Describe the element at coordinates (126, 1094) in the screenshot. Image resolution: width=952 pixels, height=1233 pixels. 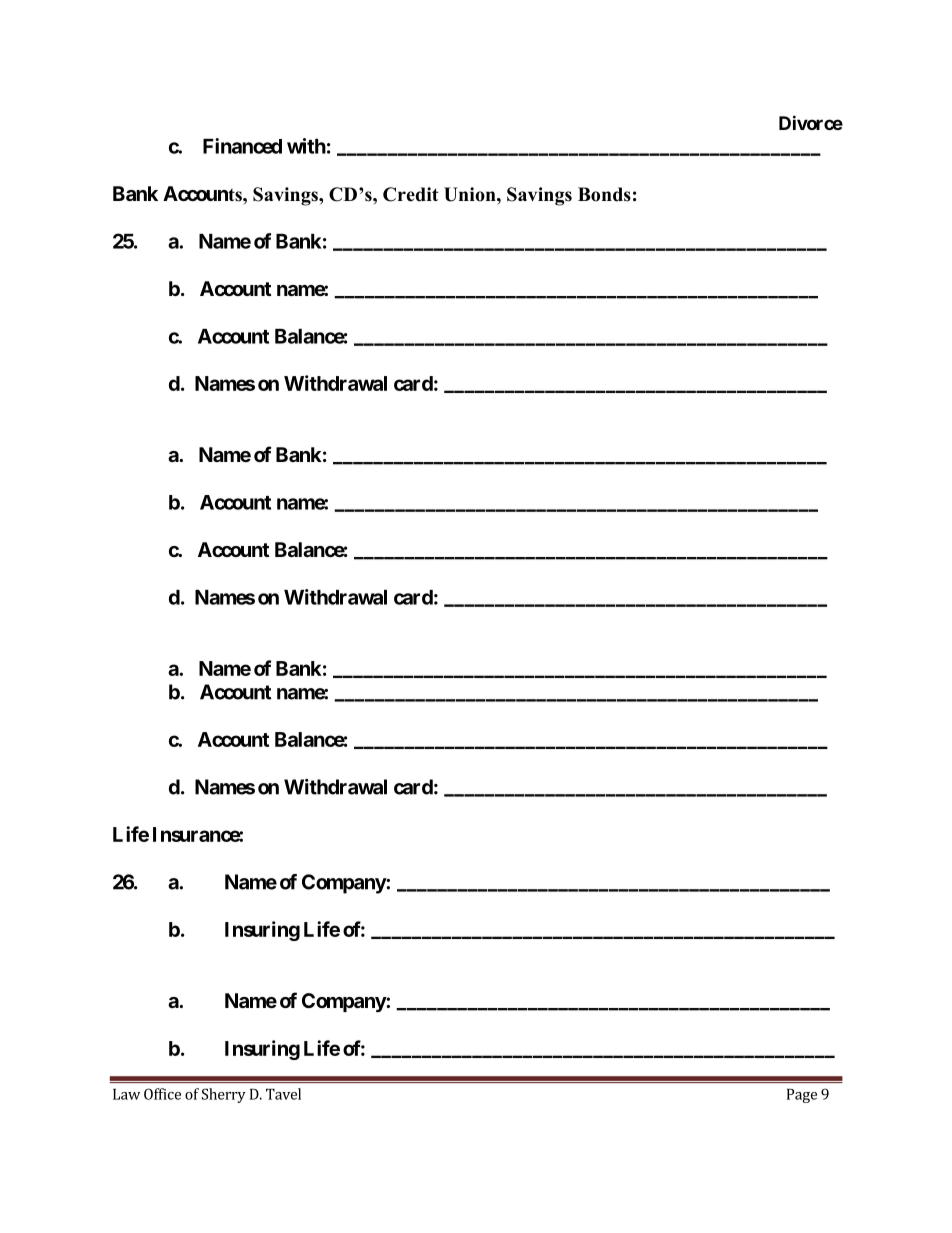
I see `Law` at that location.
